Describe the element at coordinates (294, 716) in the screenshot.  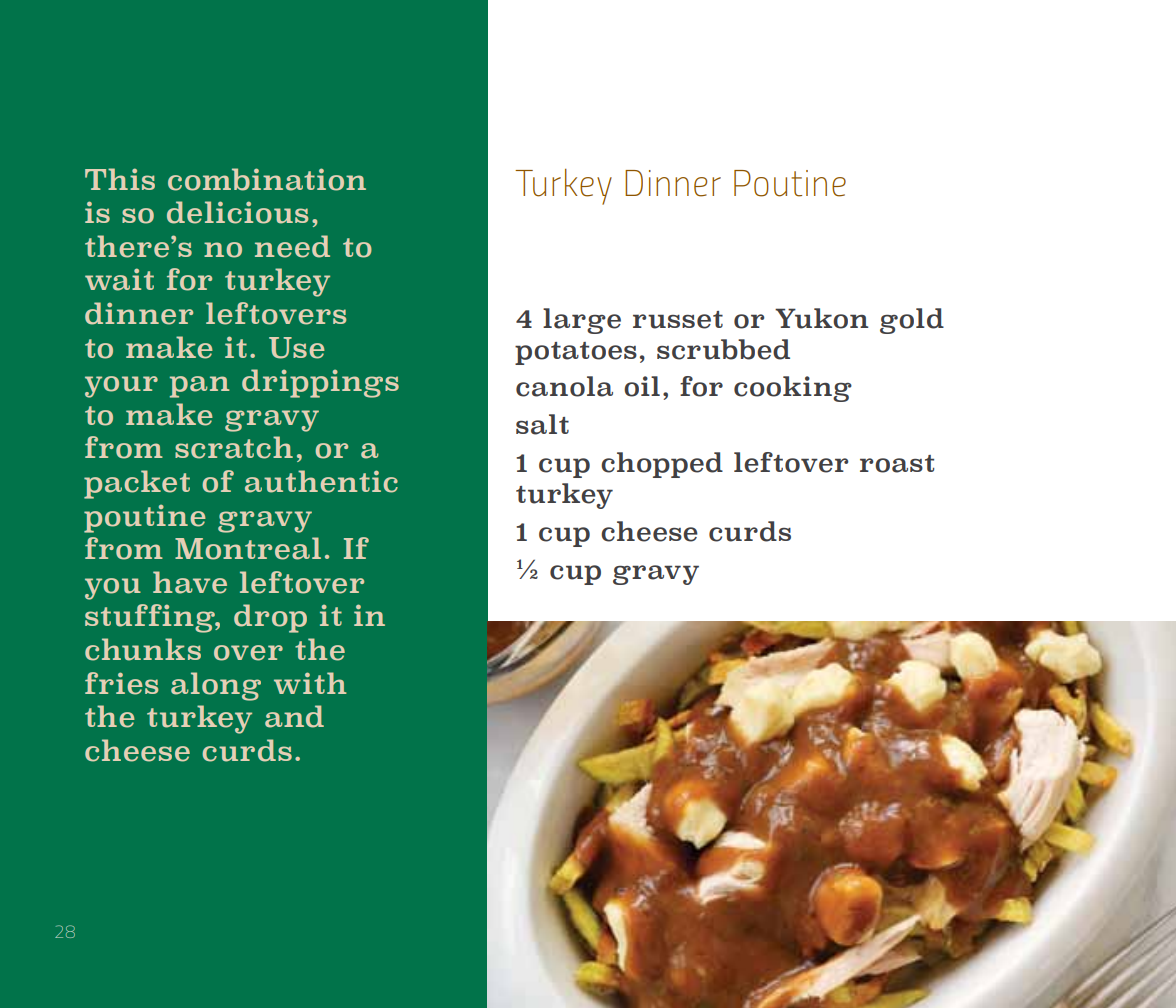
I see `and` at that location.
